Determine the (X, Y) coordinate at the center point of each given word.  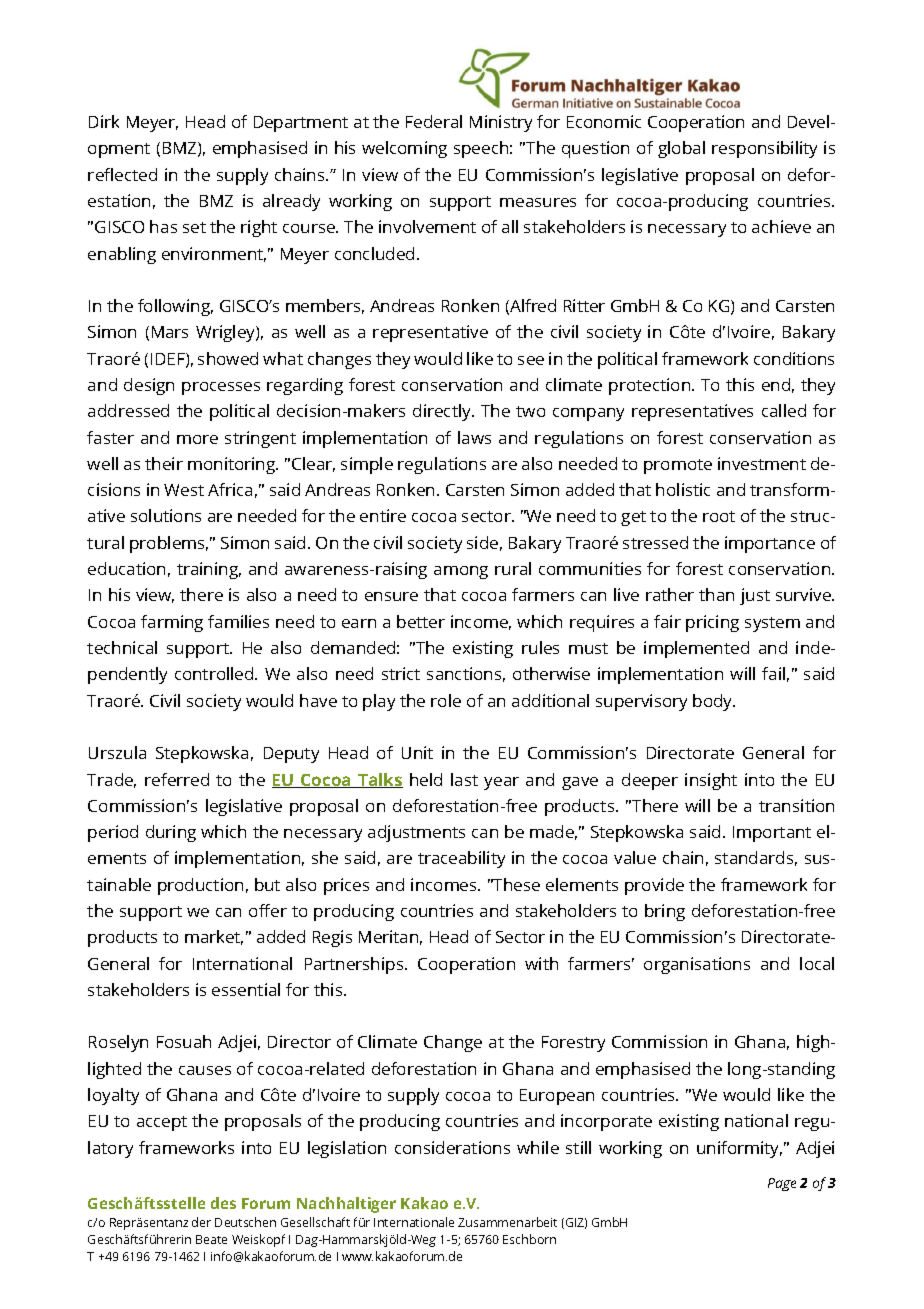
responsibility (764, 149)
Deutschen (245, 1222)
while (538, 1147)
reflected (122, 174)
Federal (434, 121)
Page (782, 1184)
